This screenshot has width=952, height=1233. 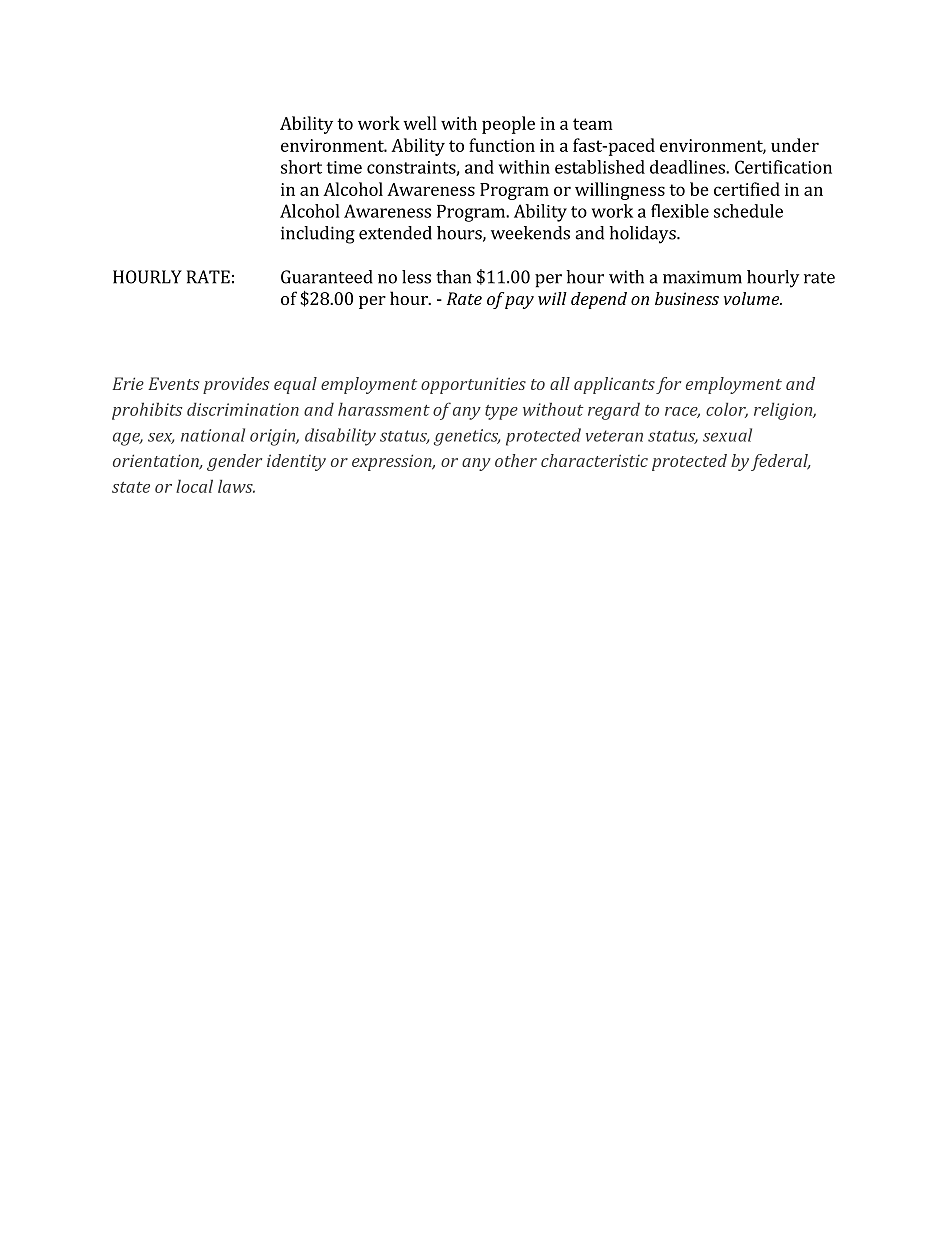 I want to click on people, so click(x=508, y=125).
